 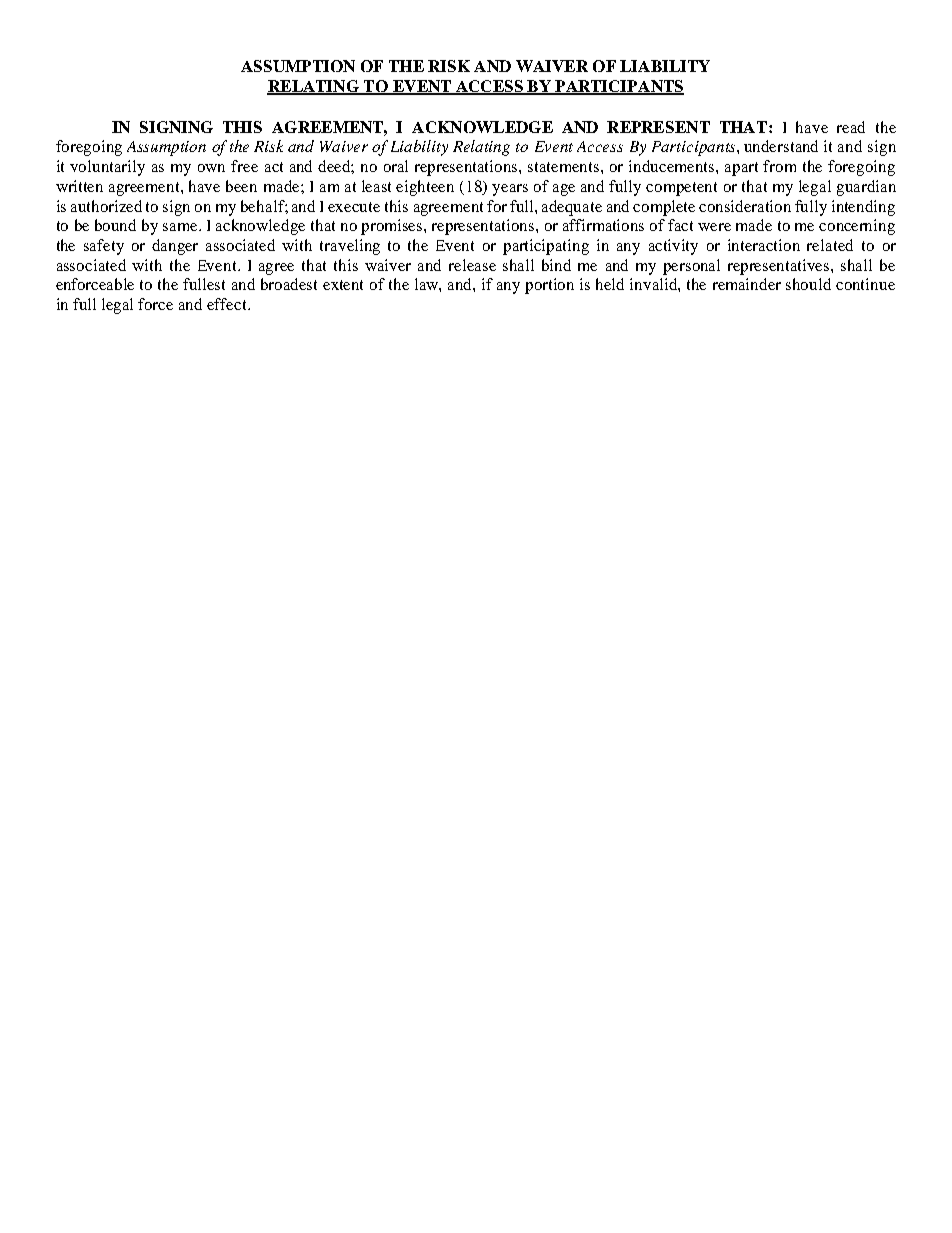 I want to click on free, so click(x=244, y=166).
